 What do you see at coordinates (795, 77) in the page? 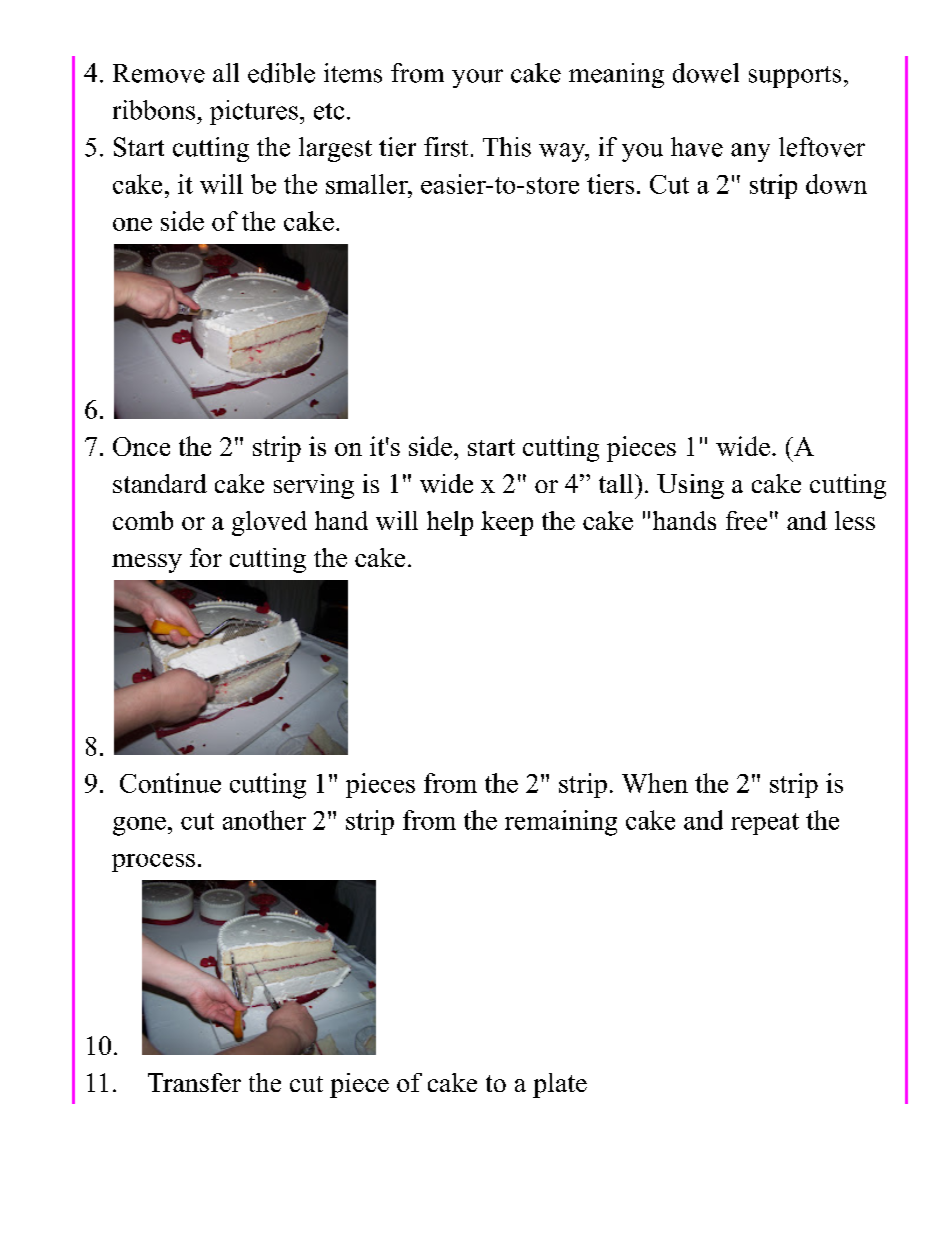
I see `supports` at bounding box center [795, 77].
